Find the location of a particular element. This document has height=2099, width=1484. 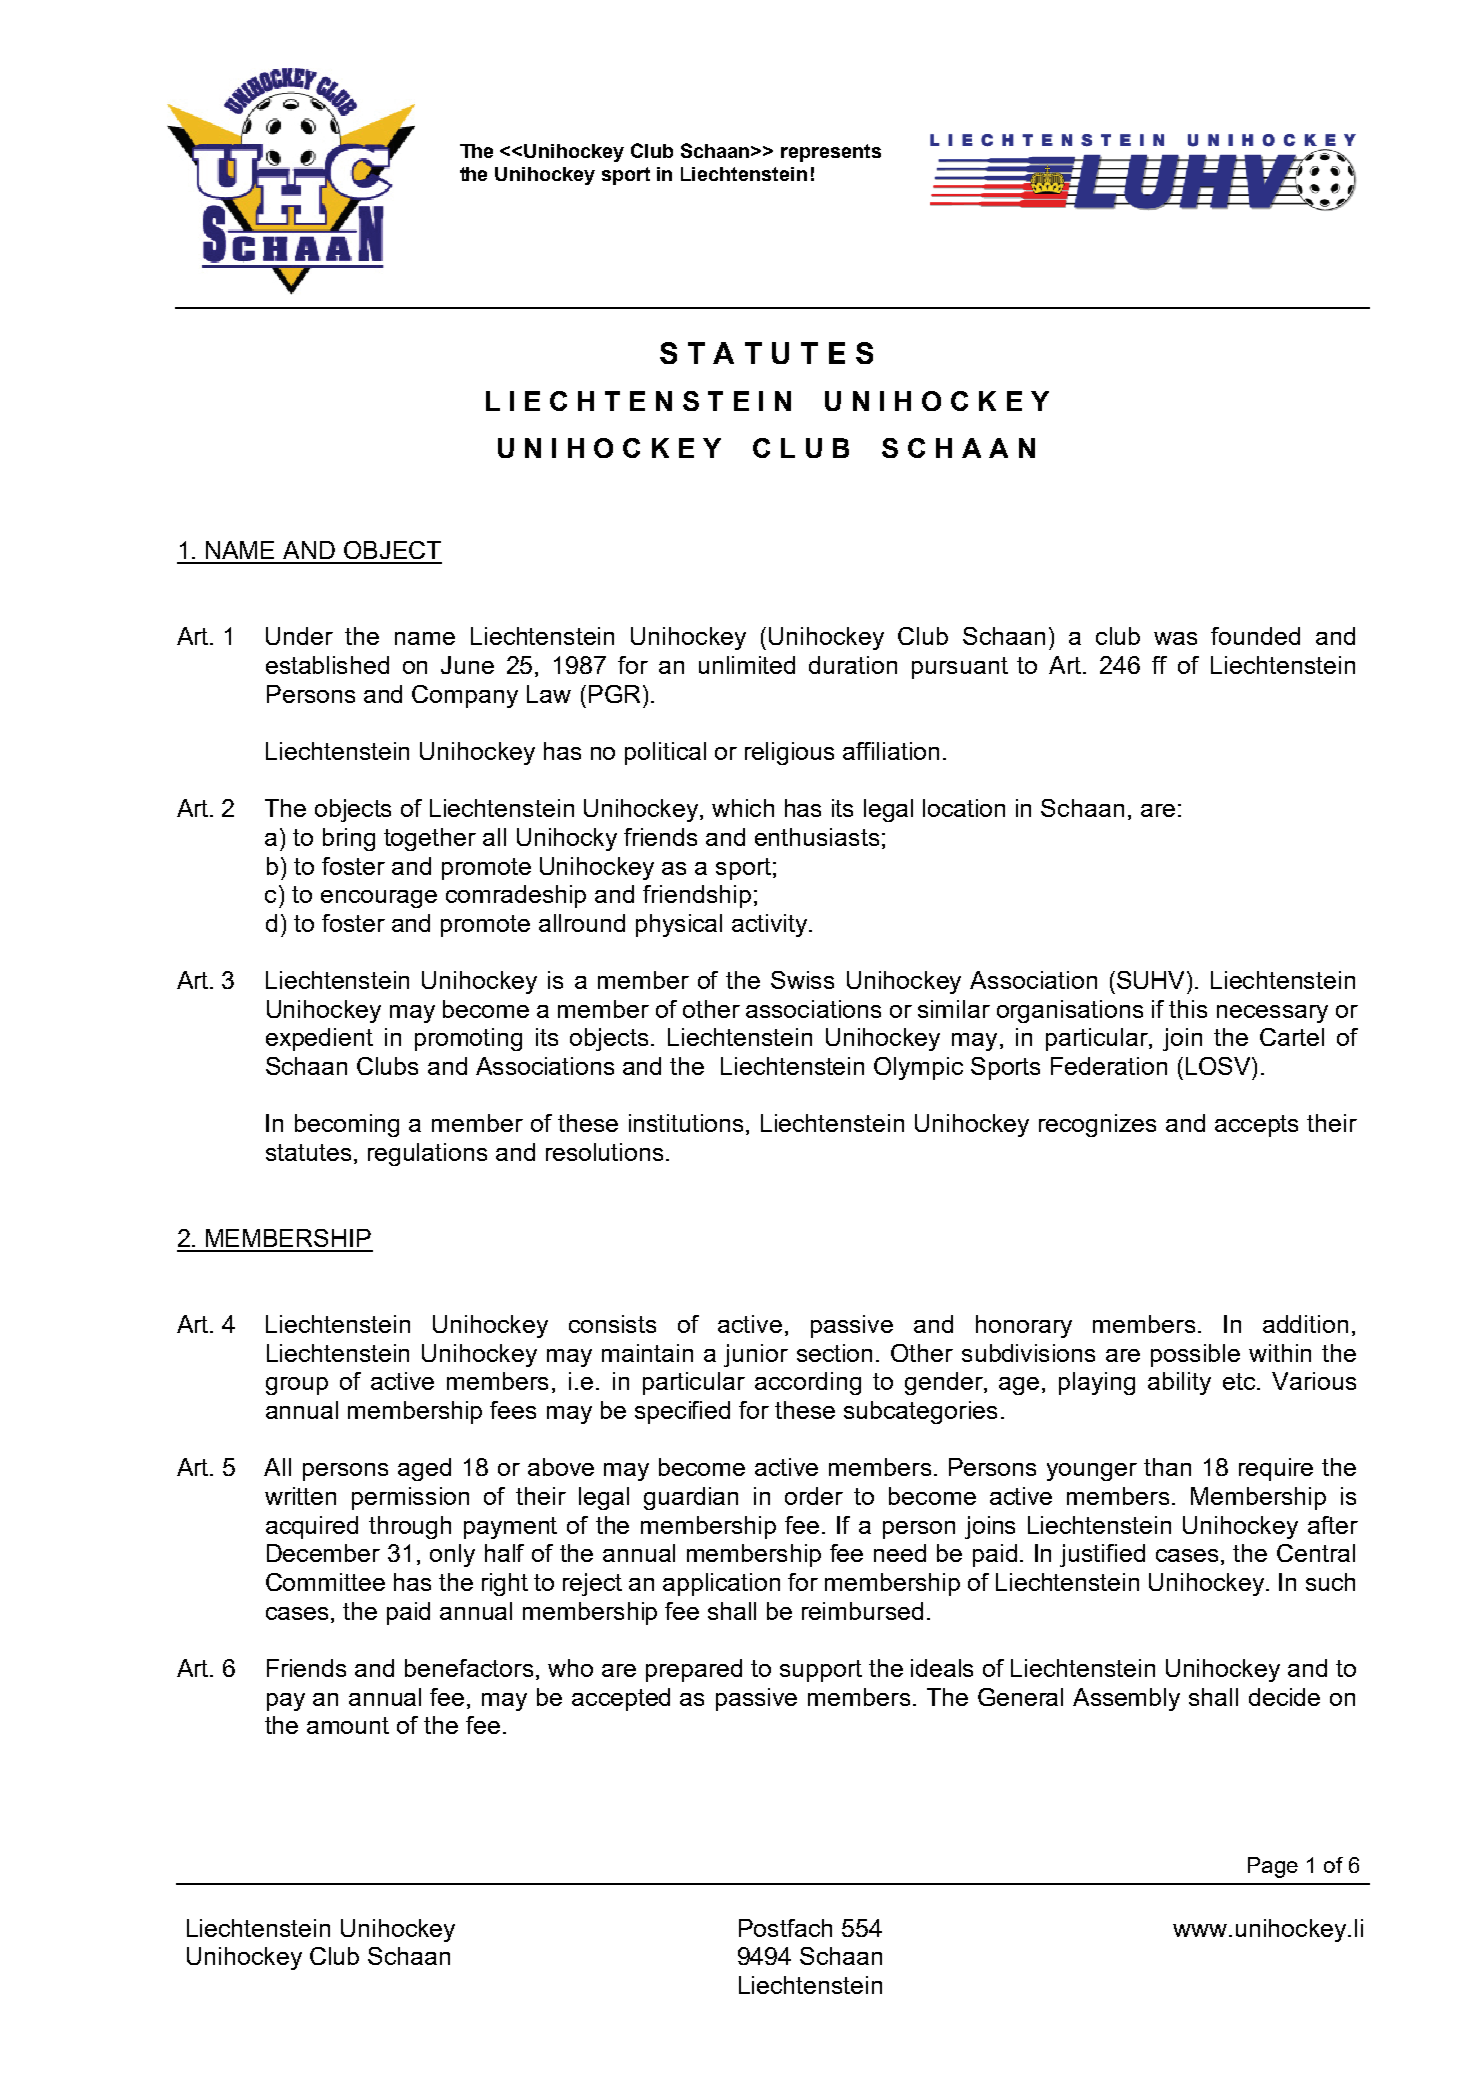

regulations is located at coordinates (427, 1154).
